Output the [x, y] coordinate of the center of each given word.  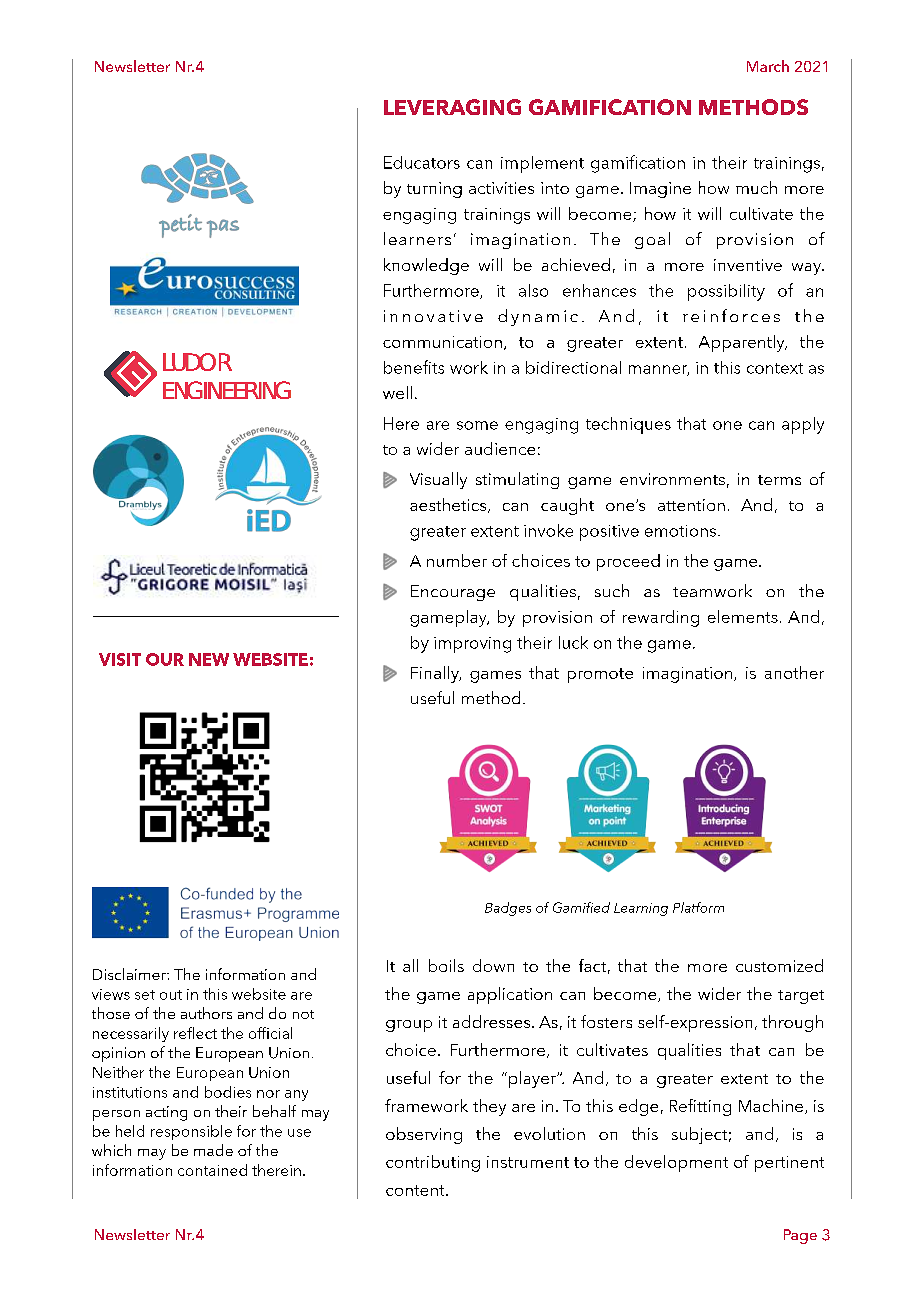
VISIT [120, 659]
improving [472, 645]
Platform [698, 907]
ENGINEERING [227, 390]
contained [212, 1170]
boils [446, 965]
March [768, 66]
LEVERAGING [452, 107]
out [171, 995]
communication [442, 342]
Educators [422, 162]
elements [743, 616]
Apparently [743, 343]
